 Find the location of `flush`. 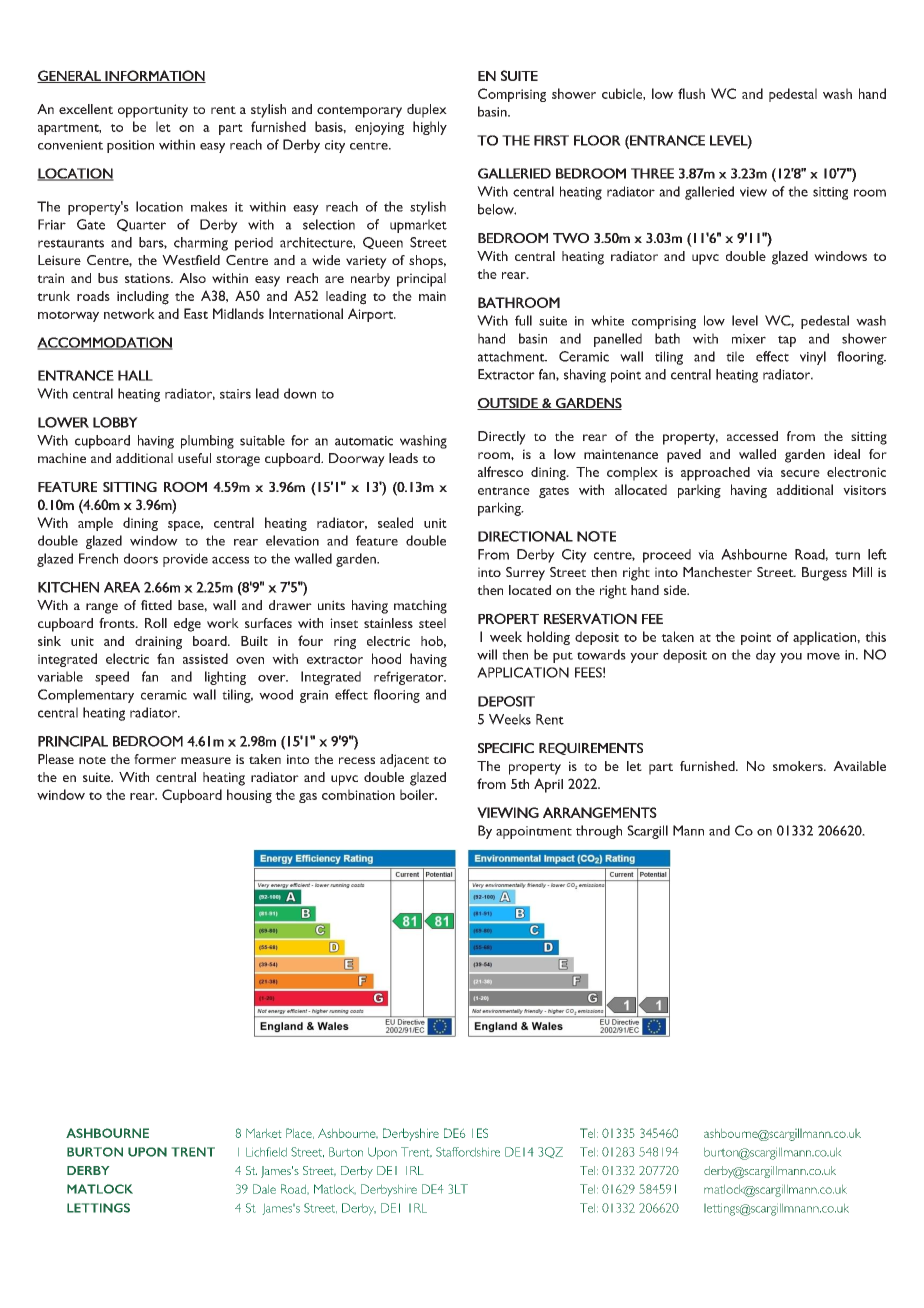

flush is located at coordinates (691, 93).
